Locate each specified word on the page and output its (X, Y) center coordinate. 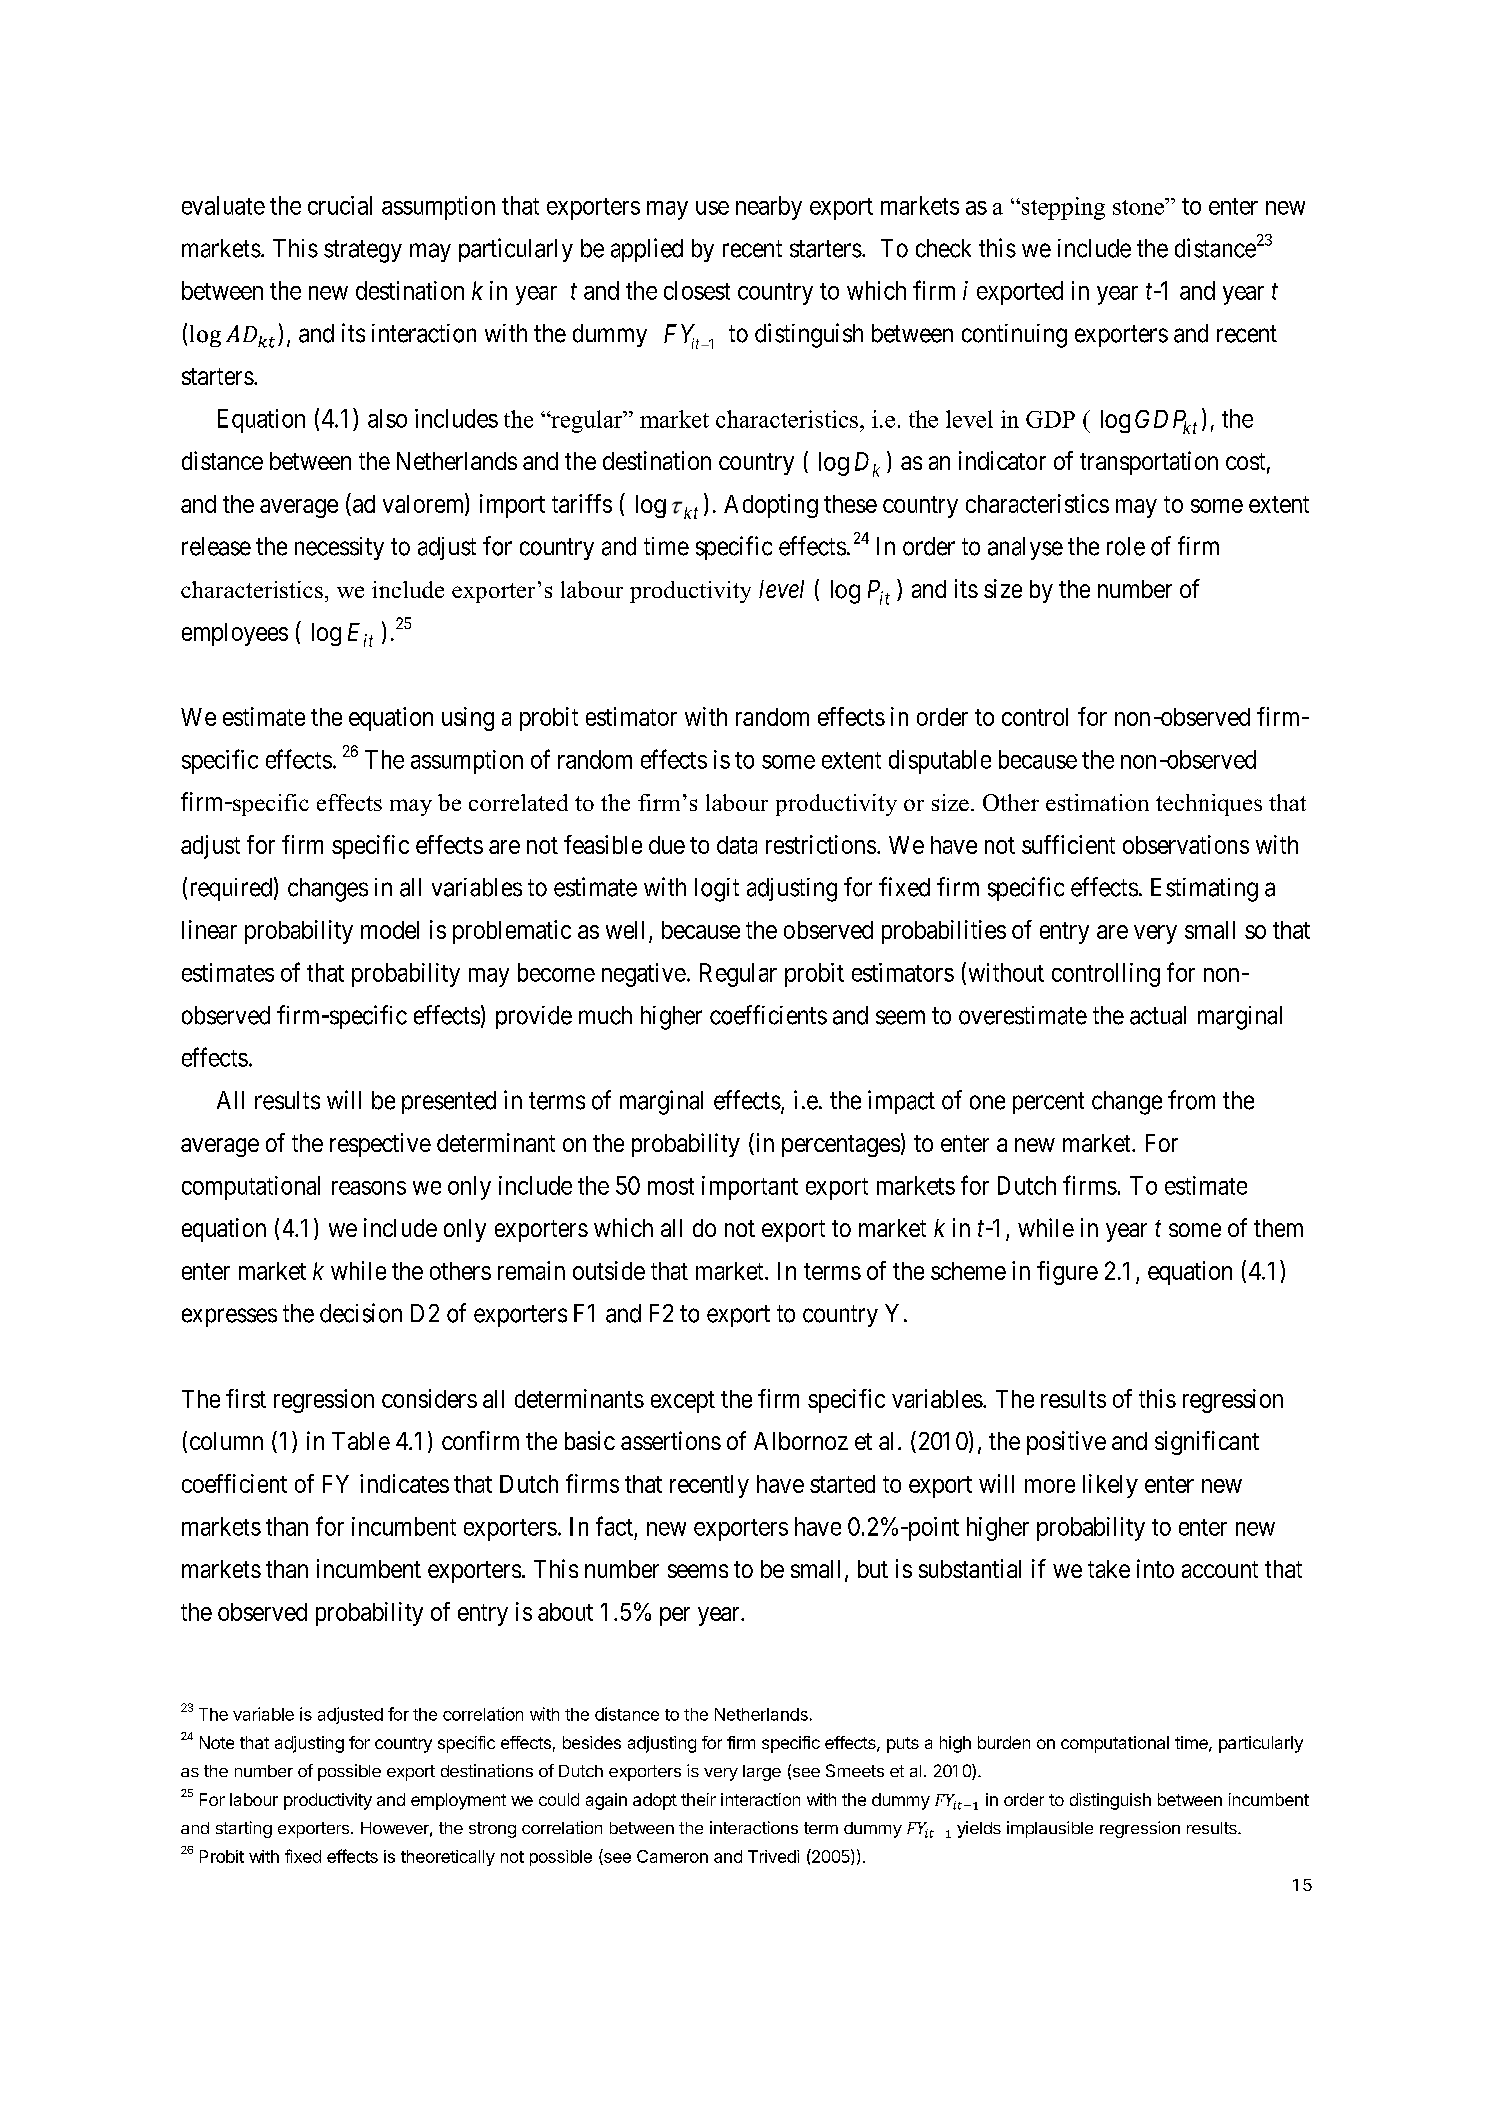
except (683, 1402)
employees (235, 634)
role (1126, 546)
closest (697, 290)
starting (244, 1829)
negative (644, 975)
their (698, 1799)
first (246, 1398)
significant (1207, 1443)
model (390, 930)
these (850, 504)
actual (1158, 1015)
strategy (363, 251)
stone (1139, 206)
